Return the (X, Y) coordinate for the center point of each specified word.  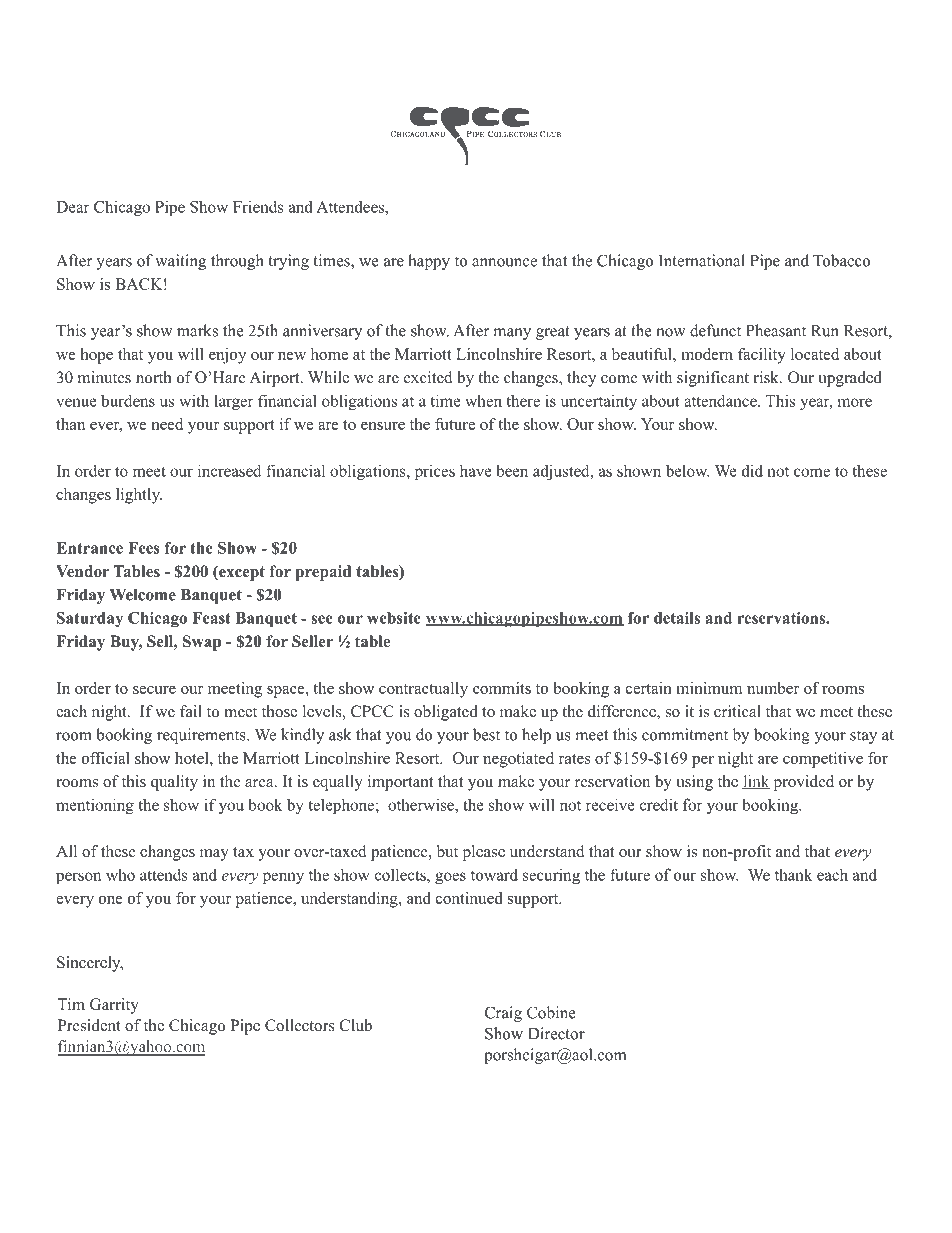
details (677, 618)
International (702, 260)
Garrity (114, 1006)
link (756, 782)
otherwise (422, 804)
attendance (721, 400)
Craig (503, 1014)
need (167, 424)
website (394, 618)
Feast (211, 618)
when (483, 400)
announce (504, 262)
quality (174, 783)
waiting (180, 262)
